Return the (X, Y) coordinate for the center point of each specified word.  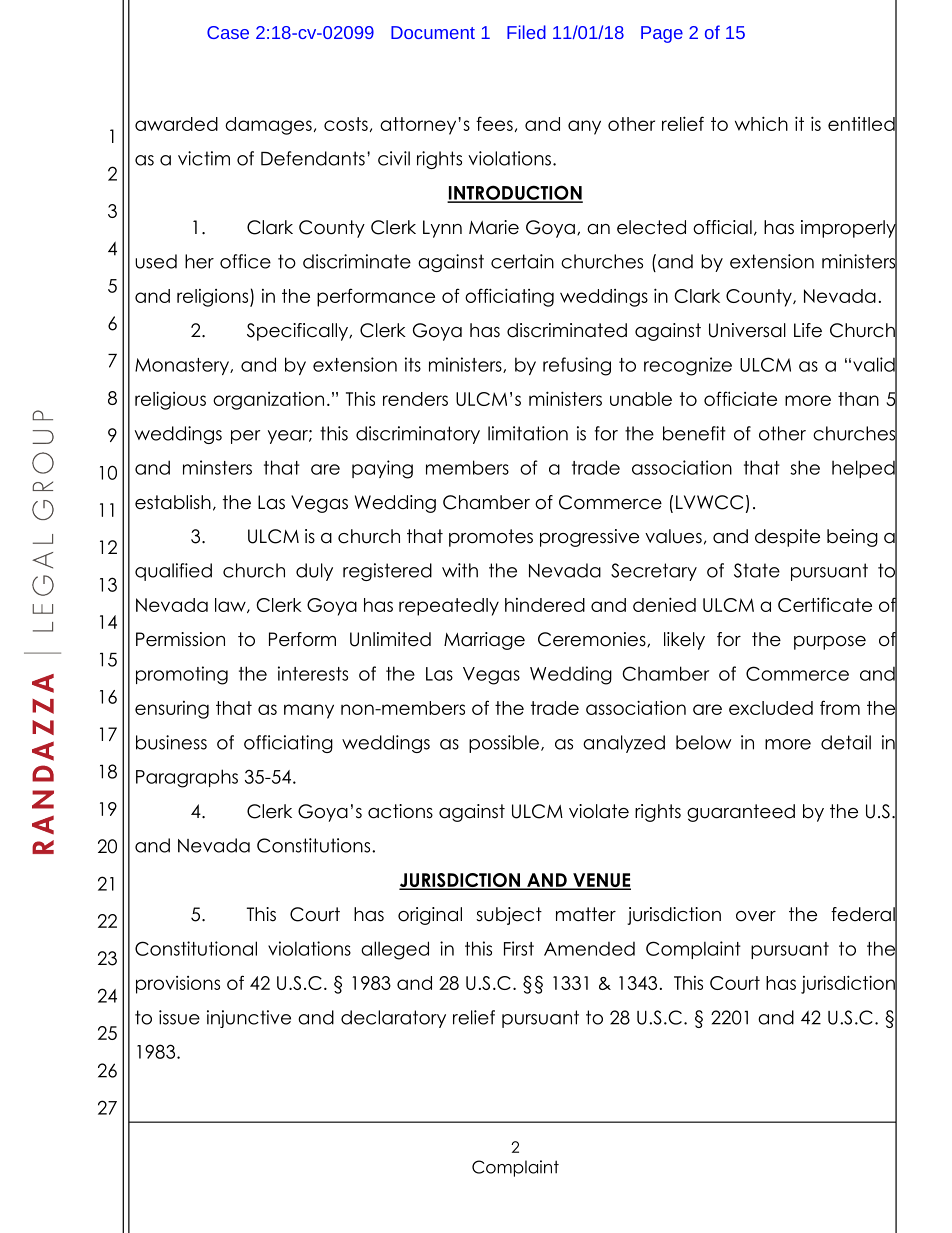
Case (228, 32)
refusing (577, 366)
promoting (182, 675)
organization (268, 401)
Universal (747, 330)
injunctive (249, 1019)
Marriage (484, 641)
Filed (526, 32)
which (761, 123)
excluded (771, 708)
